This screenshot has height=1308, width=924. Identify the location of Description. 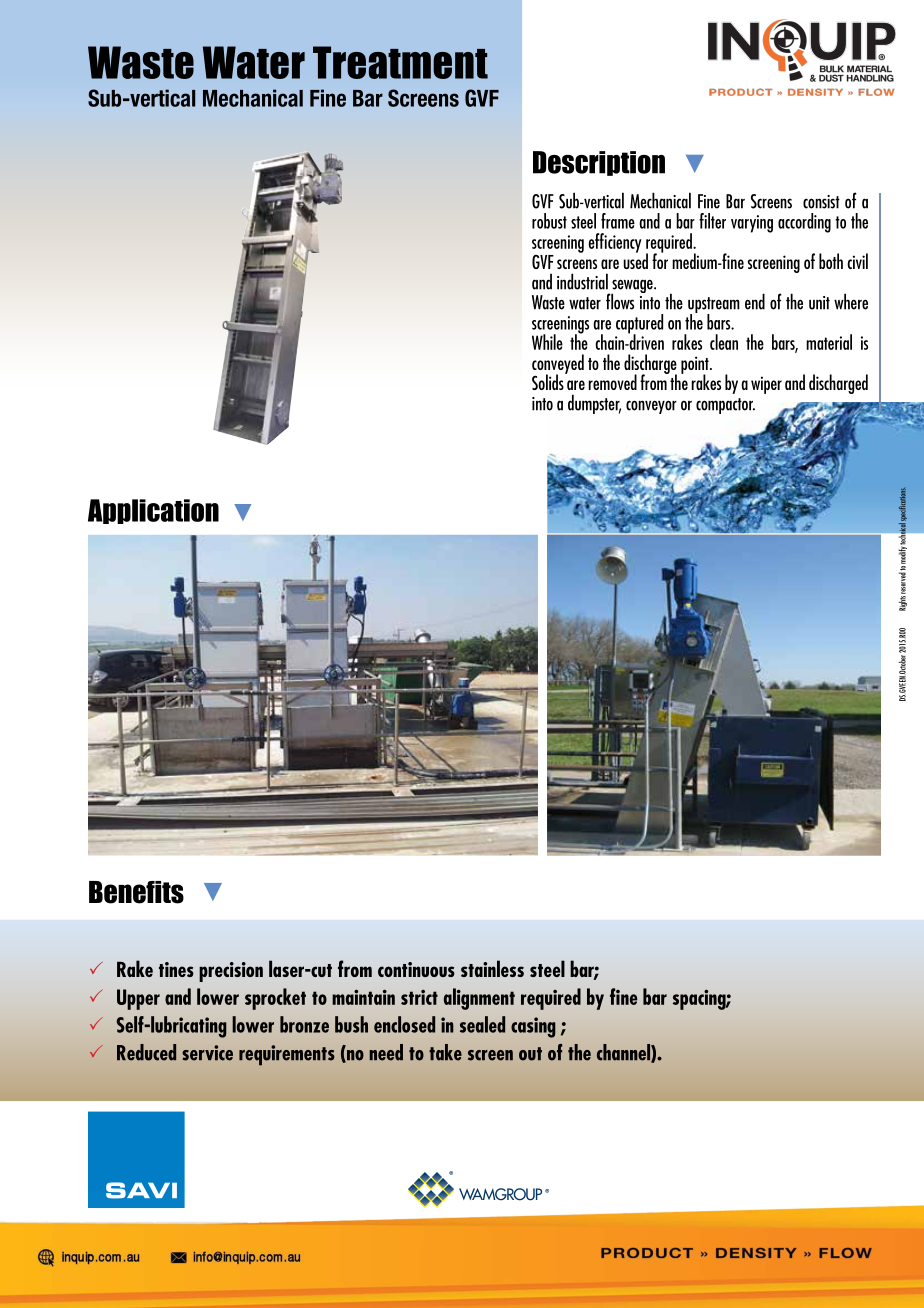
(599, 163).
